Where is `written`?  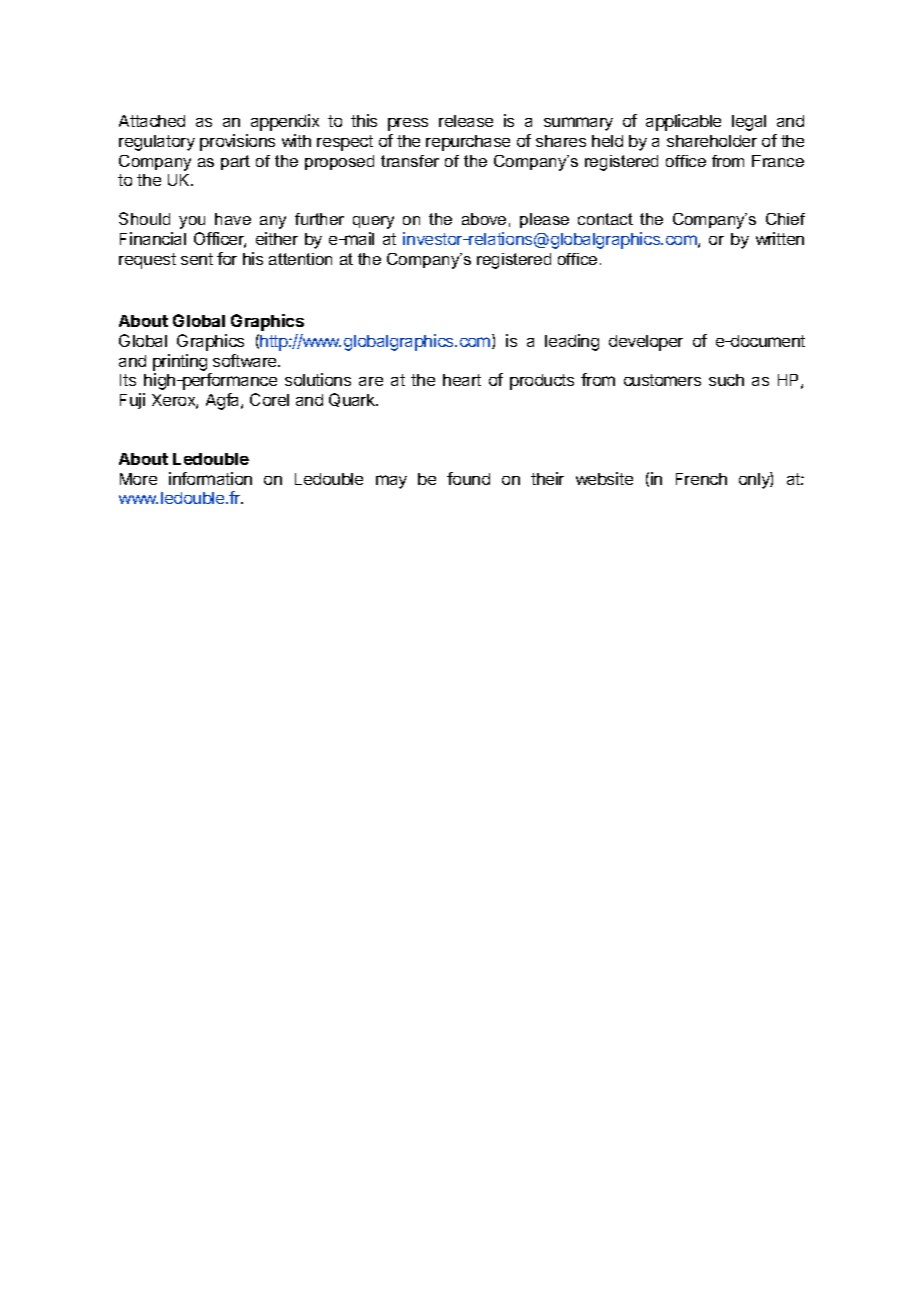 written is located at coordinates (780, 238).
